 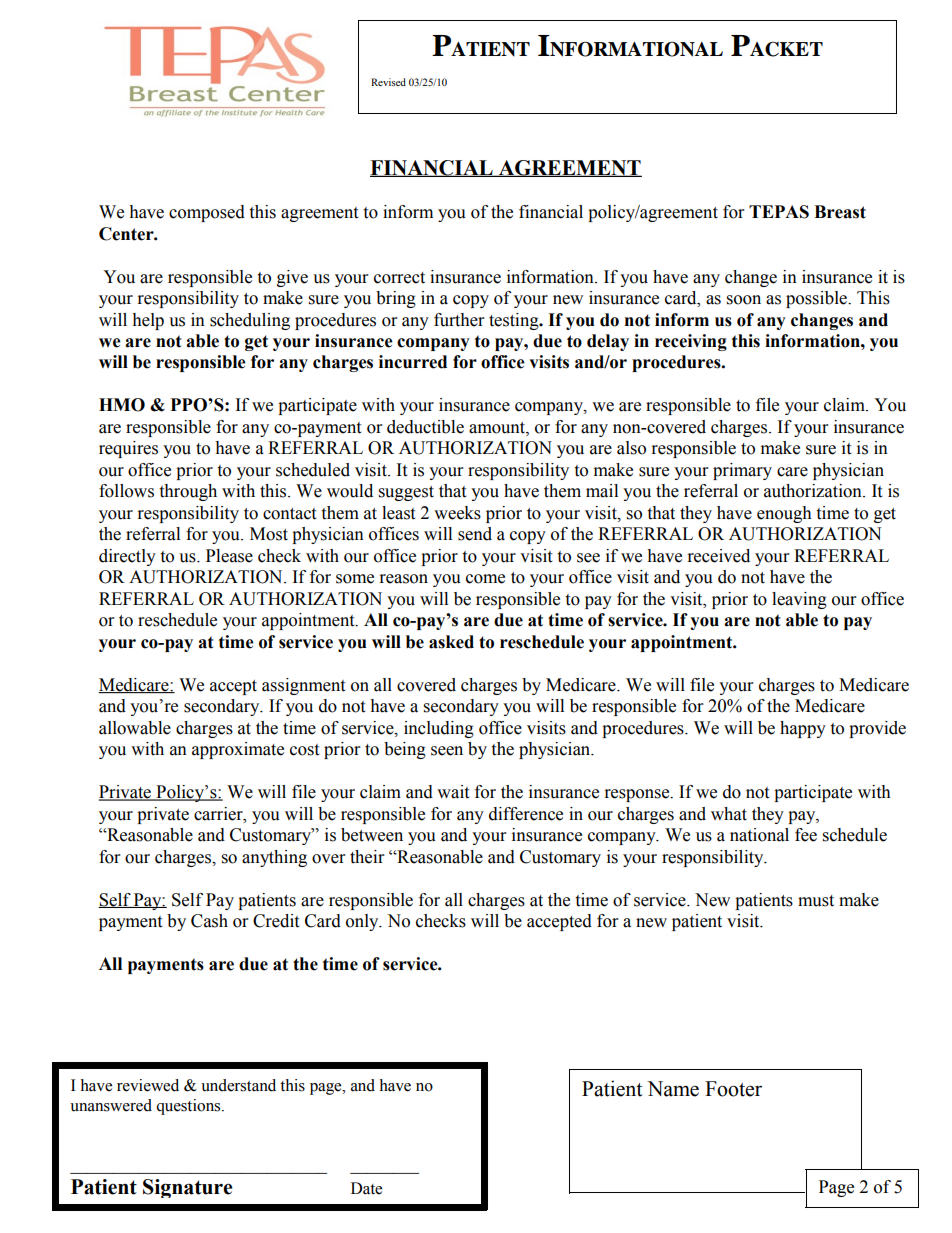 I want to click on Revised, so click(x=388, y=82).
